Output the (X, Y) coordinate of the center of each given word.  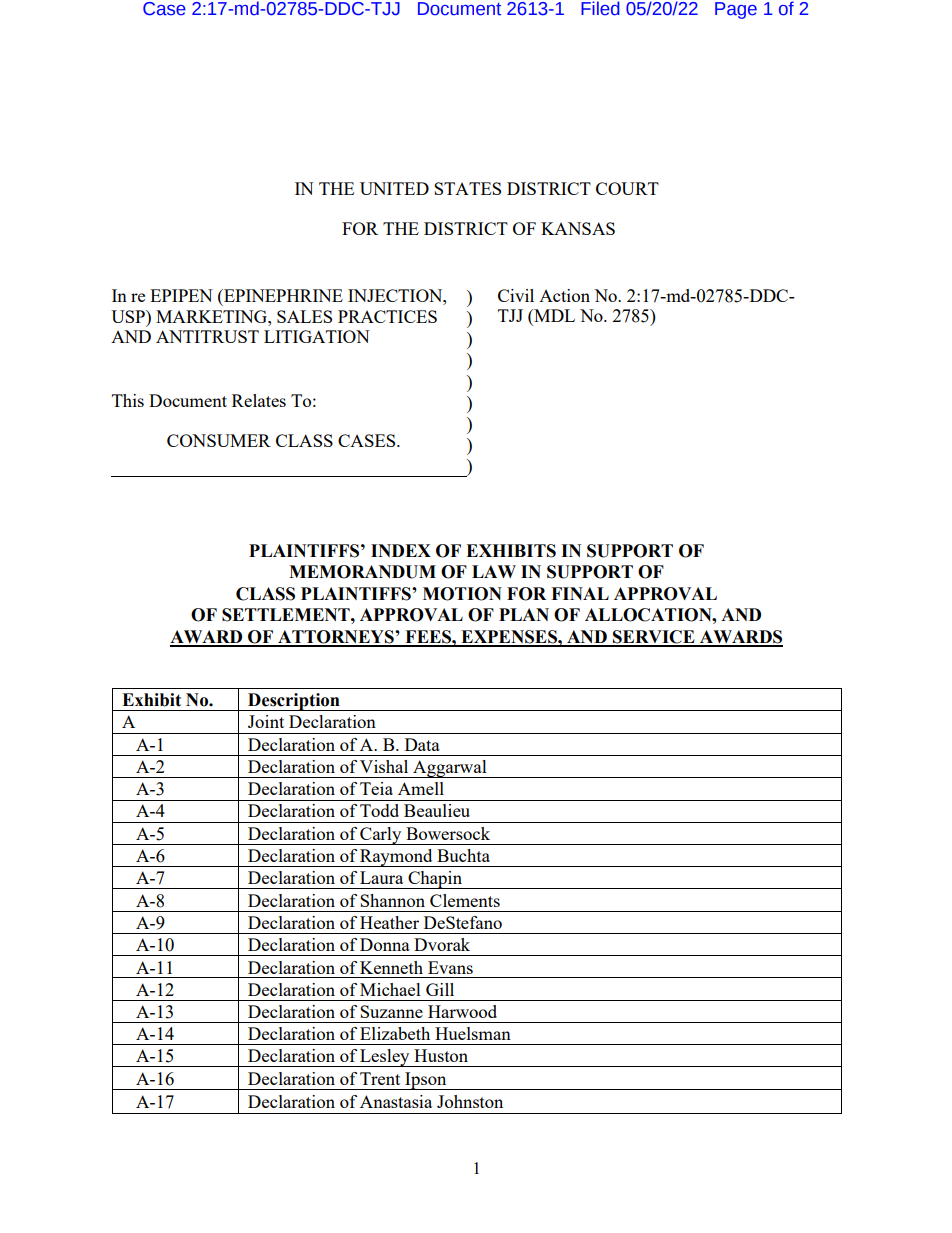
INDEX (401, 550)
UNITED (394, 188)
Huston (441, 1055)
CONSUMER (219, 440)
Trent (380, 1078)
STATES (467, 188)
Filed (600, 8)
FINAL (580, 593)
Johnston (470, 1101)
